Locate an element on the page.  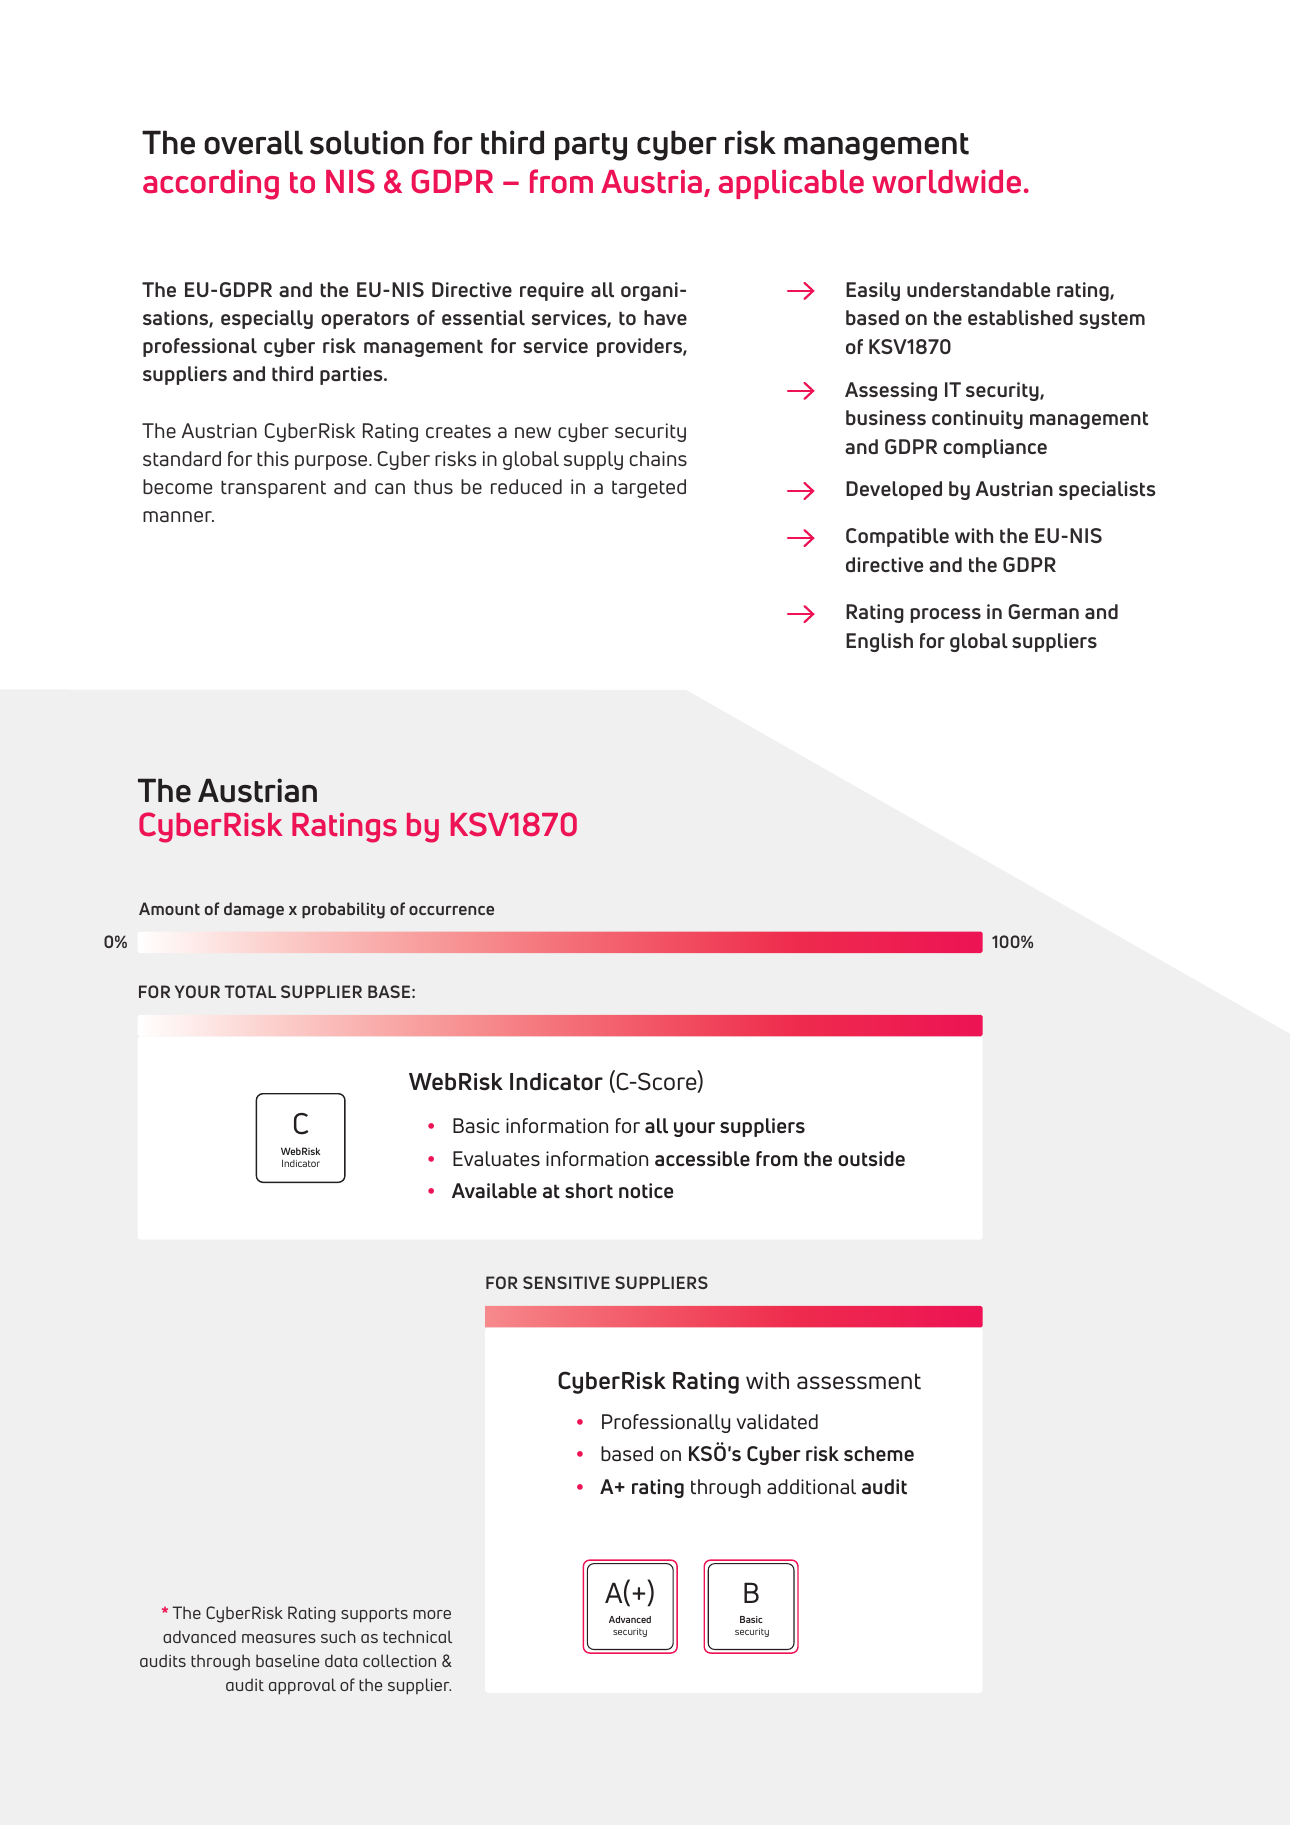
measures is located at coordinates (279, 1638).
